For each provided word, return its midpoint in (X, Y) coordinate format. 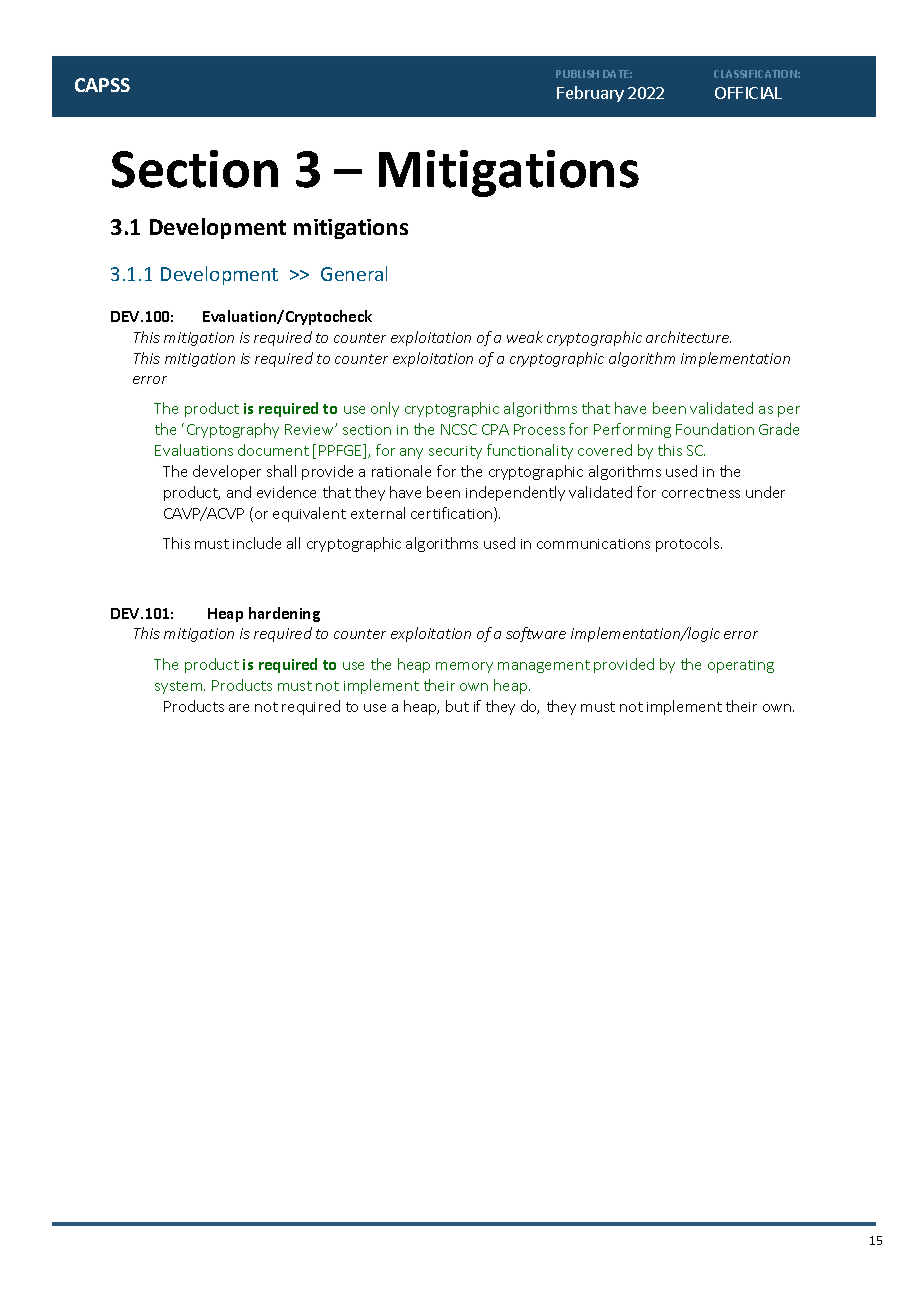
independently (515, 493)
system (180, 687)
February (590, 94)
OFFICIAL (748, 93)
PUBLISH (577, 74)
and (239, 492)
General (354, 273)
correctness (701, 493)
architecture (688, 337)
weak (525, 337)
